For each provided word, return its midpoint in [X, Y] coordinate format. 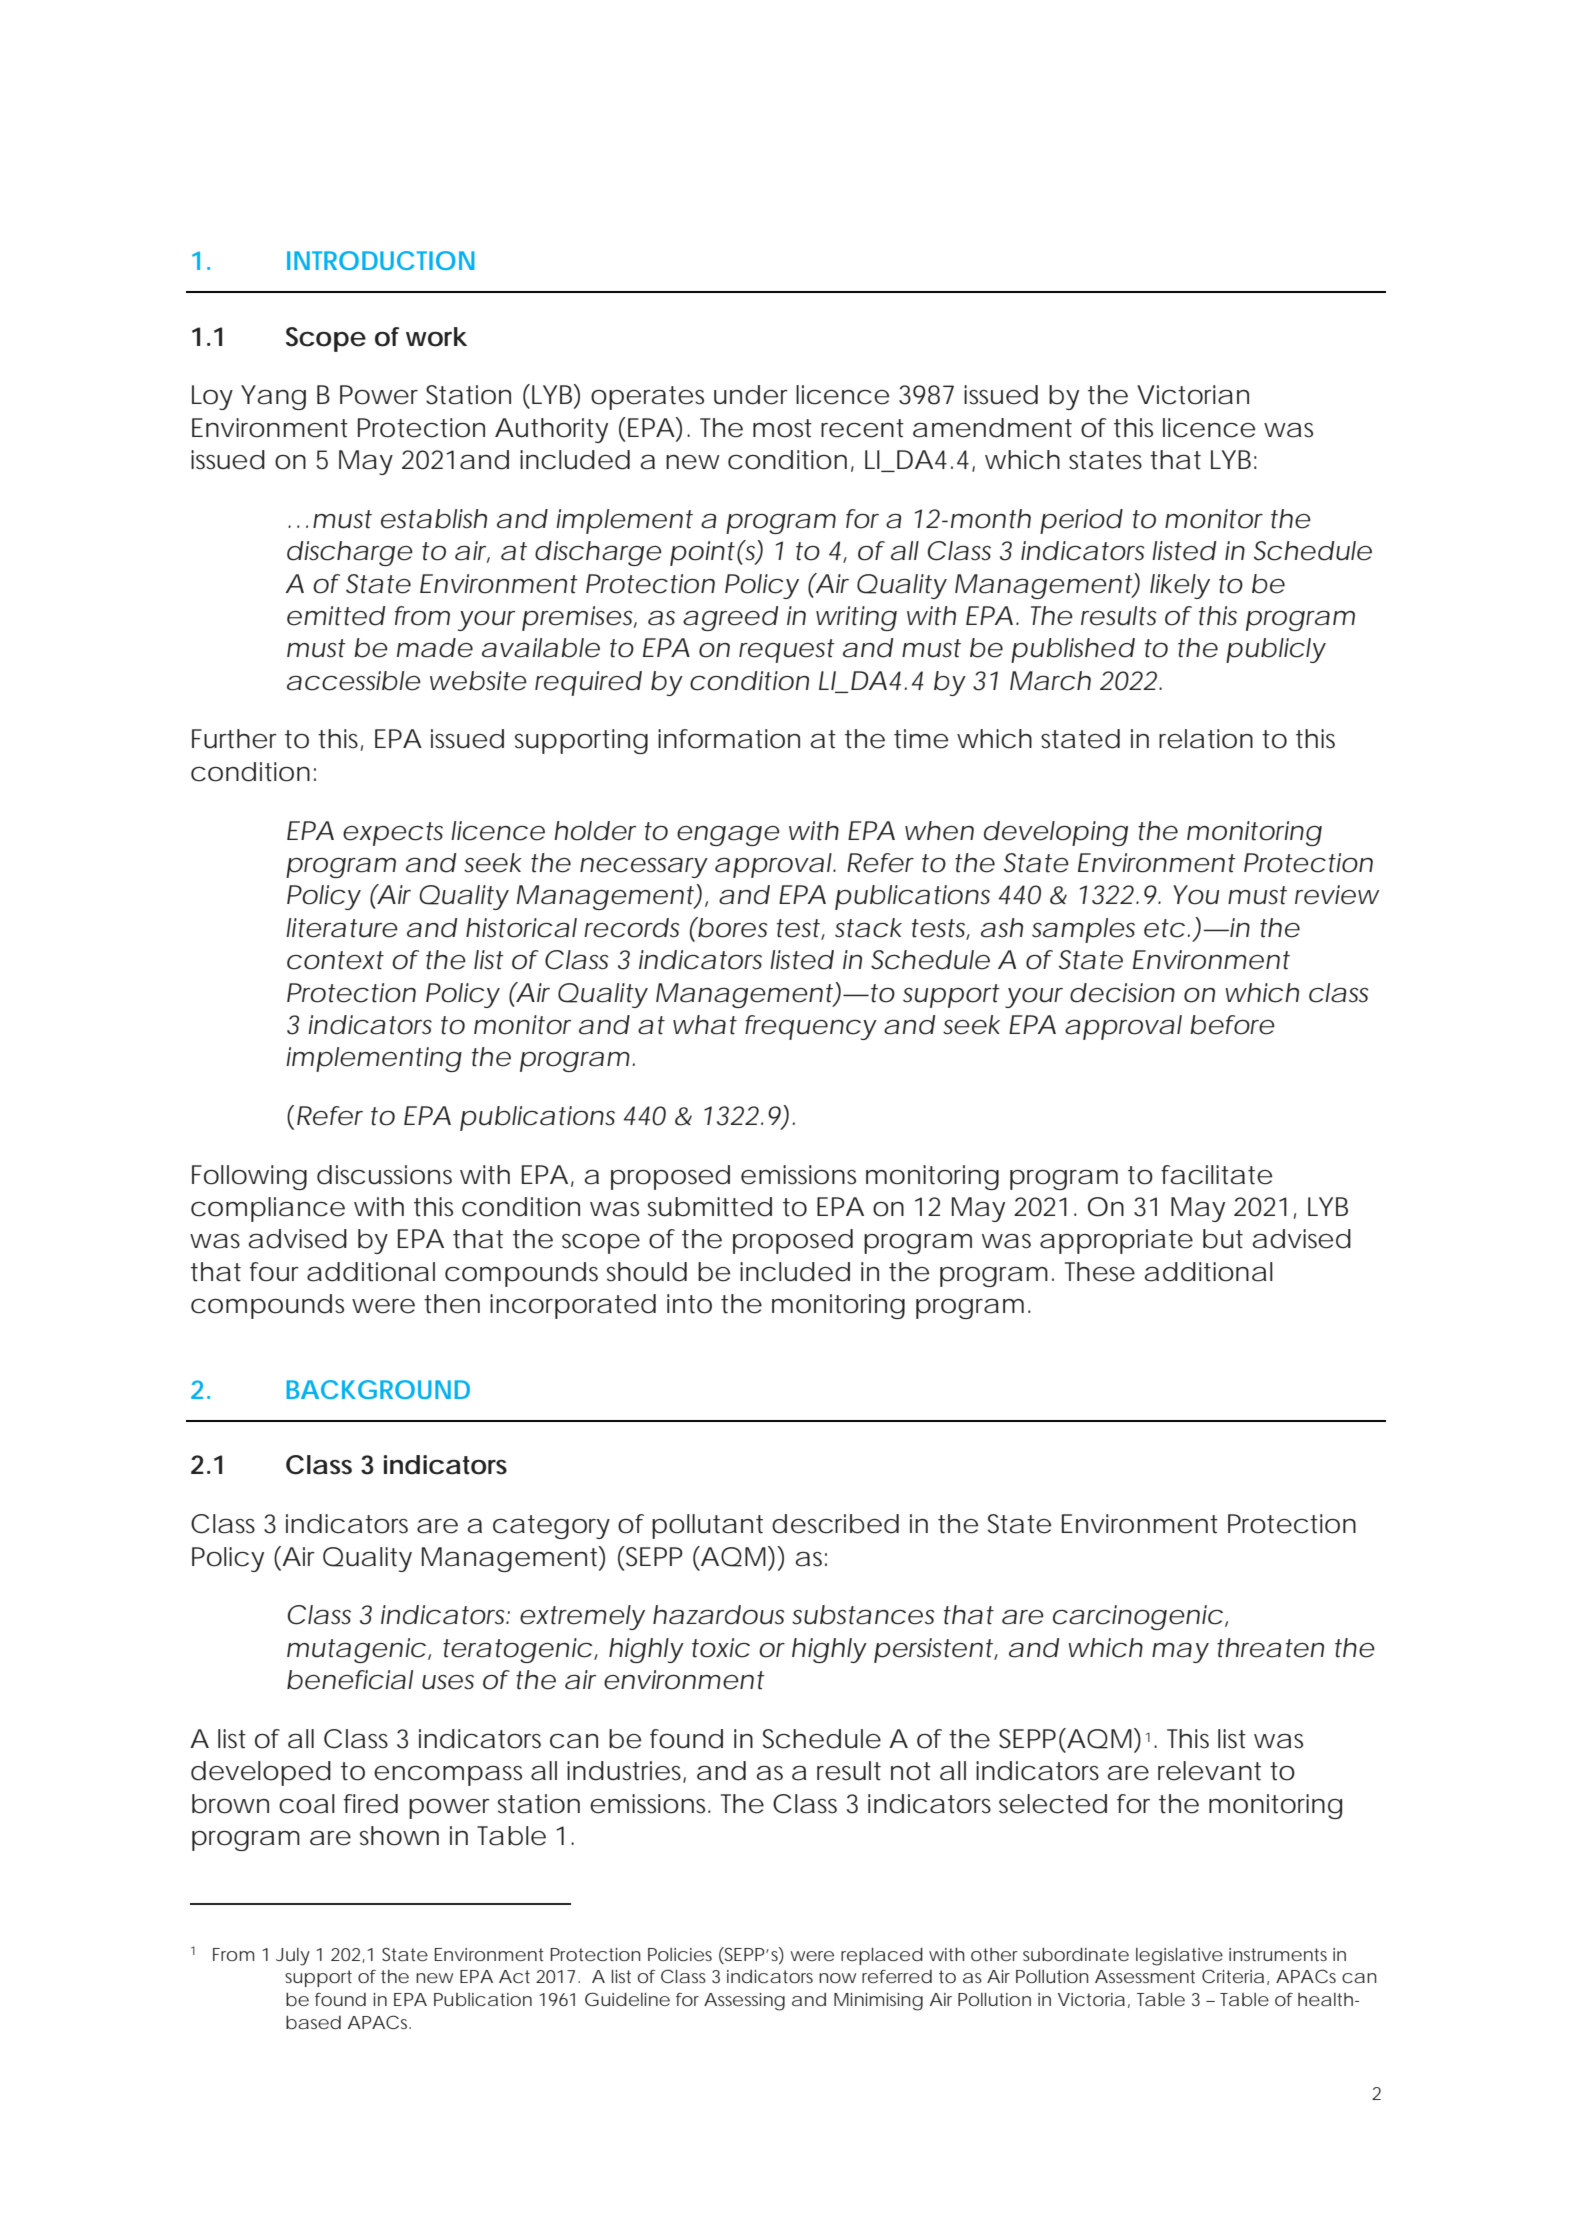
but [1223, 1239]
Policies [680, 1954]
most [782, 428]
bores [731, 927]
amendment [992, 428]
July [293, 1957]
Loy [212, 397]
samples [1083, 930]
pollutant [707, 1526]
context [335, 960]
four [274, 1272]
